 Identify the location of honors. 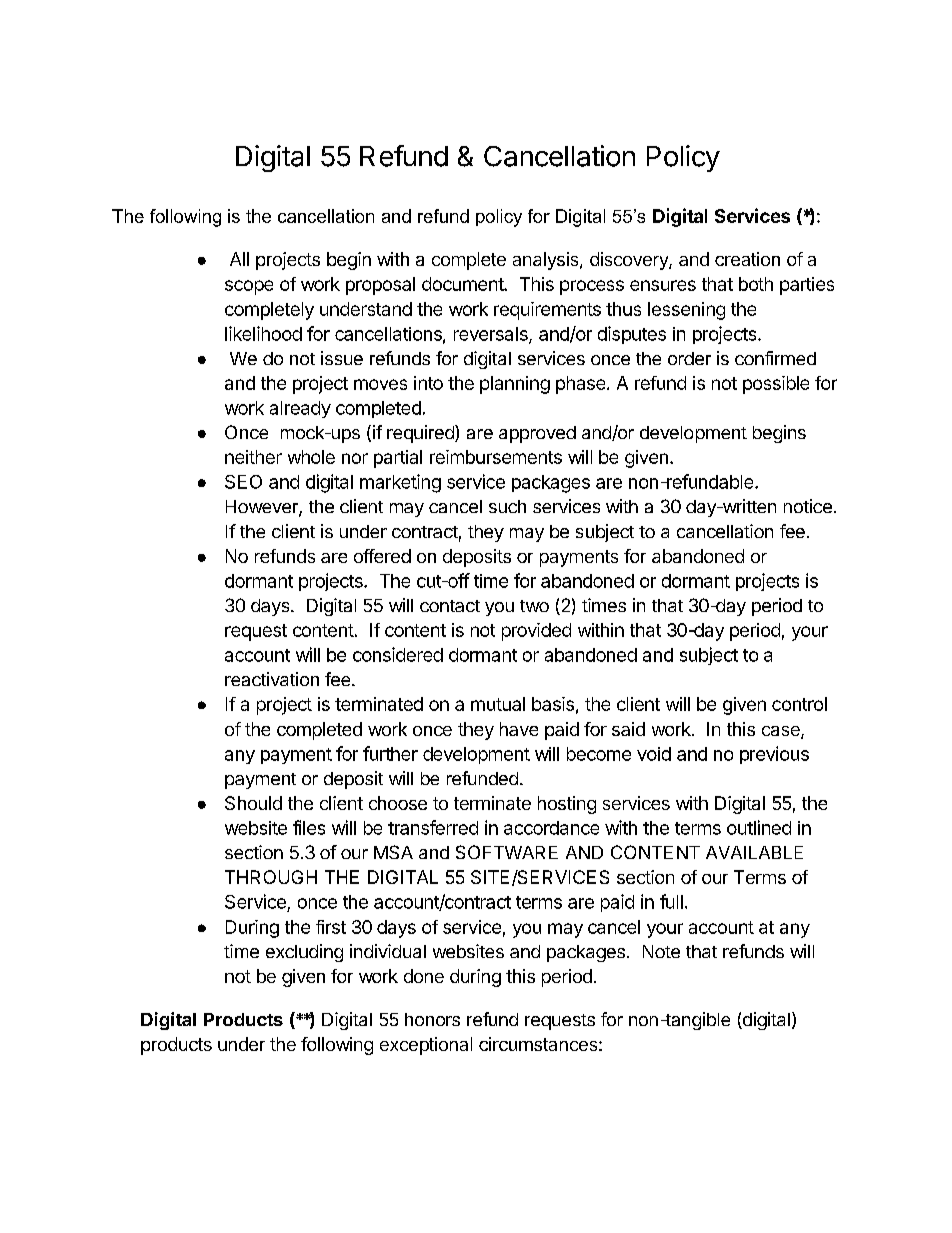
(432, 1019).
